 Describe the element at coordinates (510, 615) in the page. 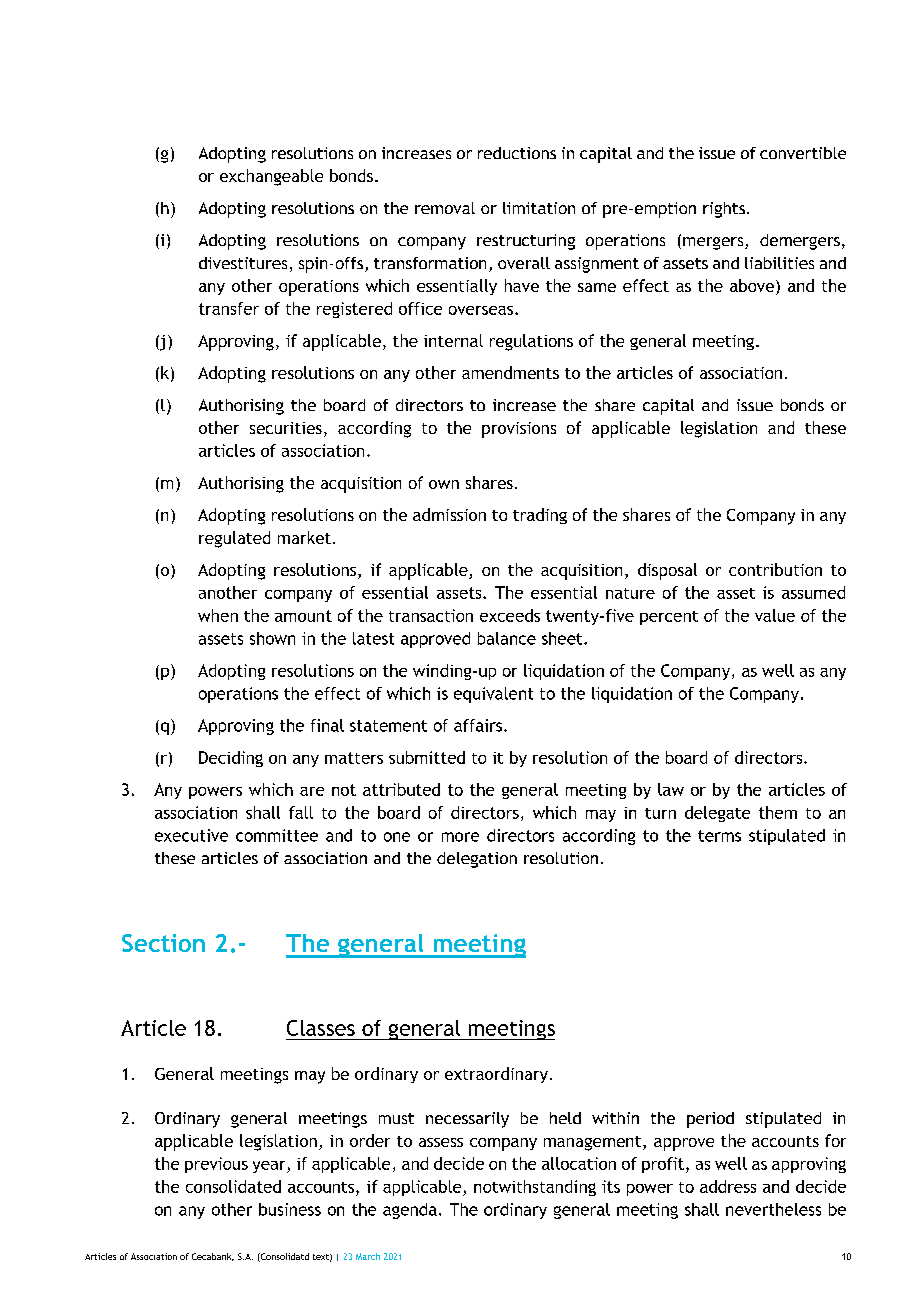

I see `exceeds` at that location.
